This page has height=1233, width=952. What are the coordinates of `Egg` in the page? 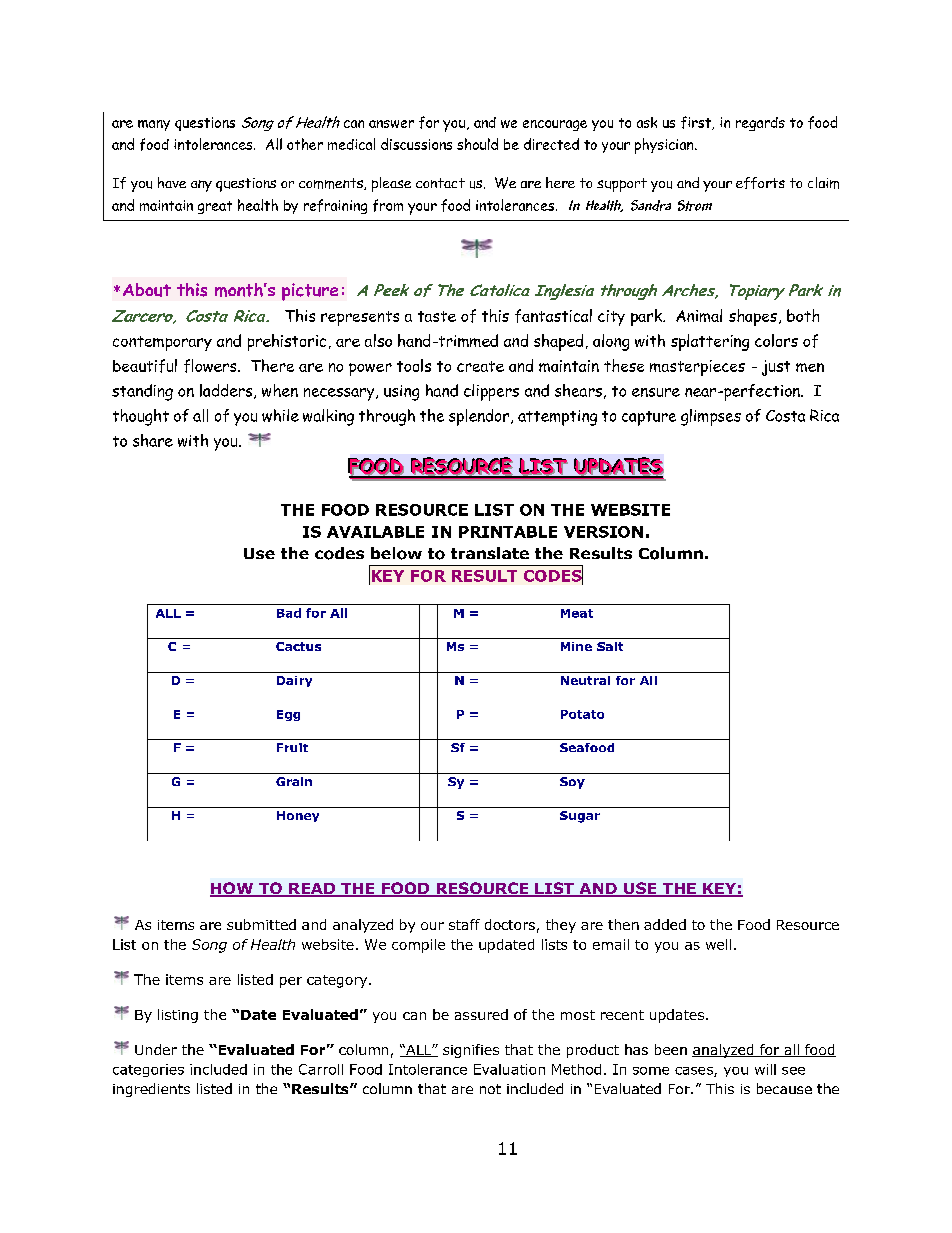 It's located at (288, 715).
